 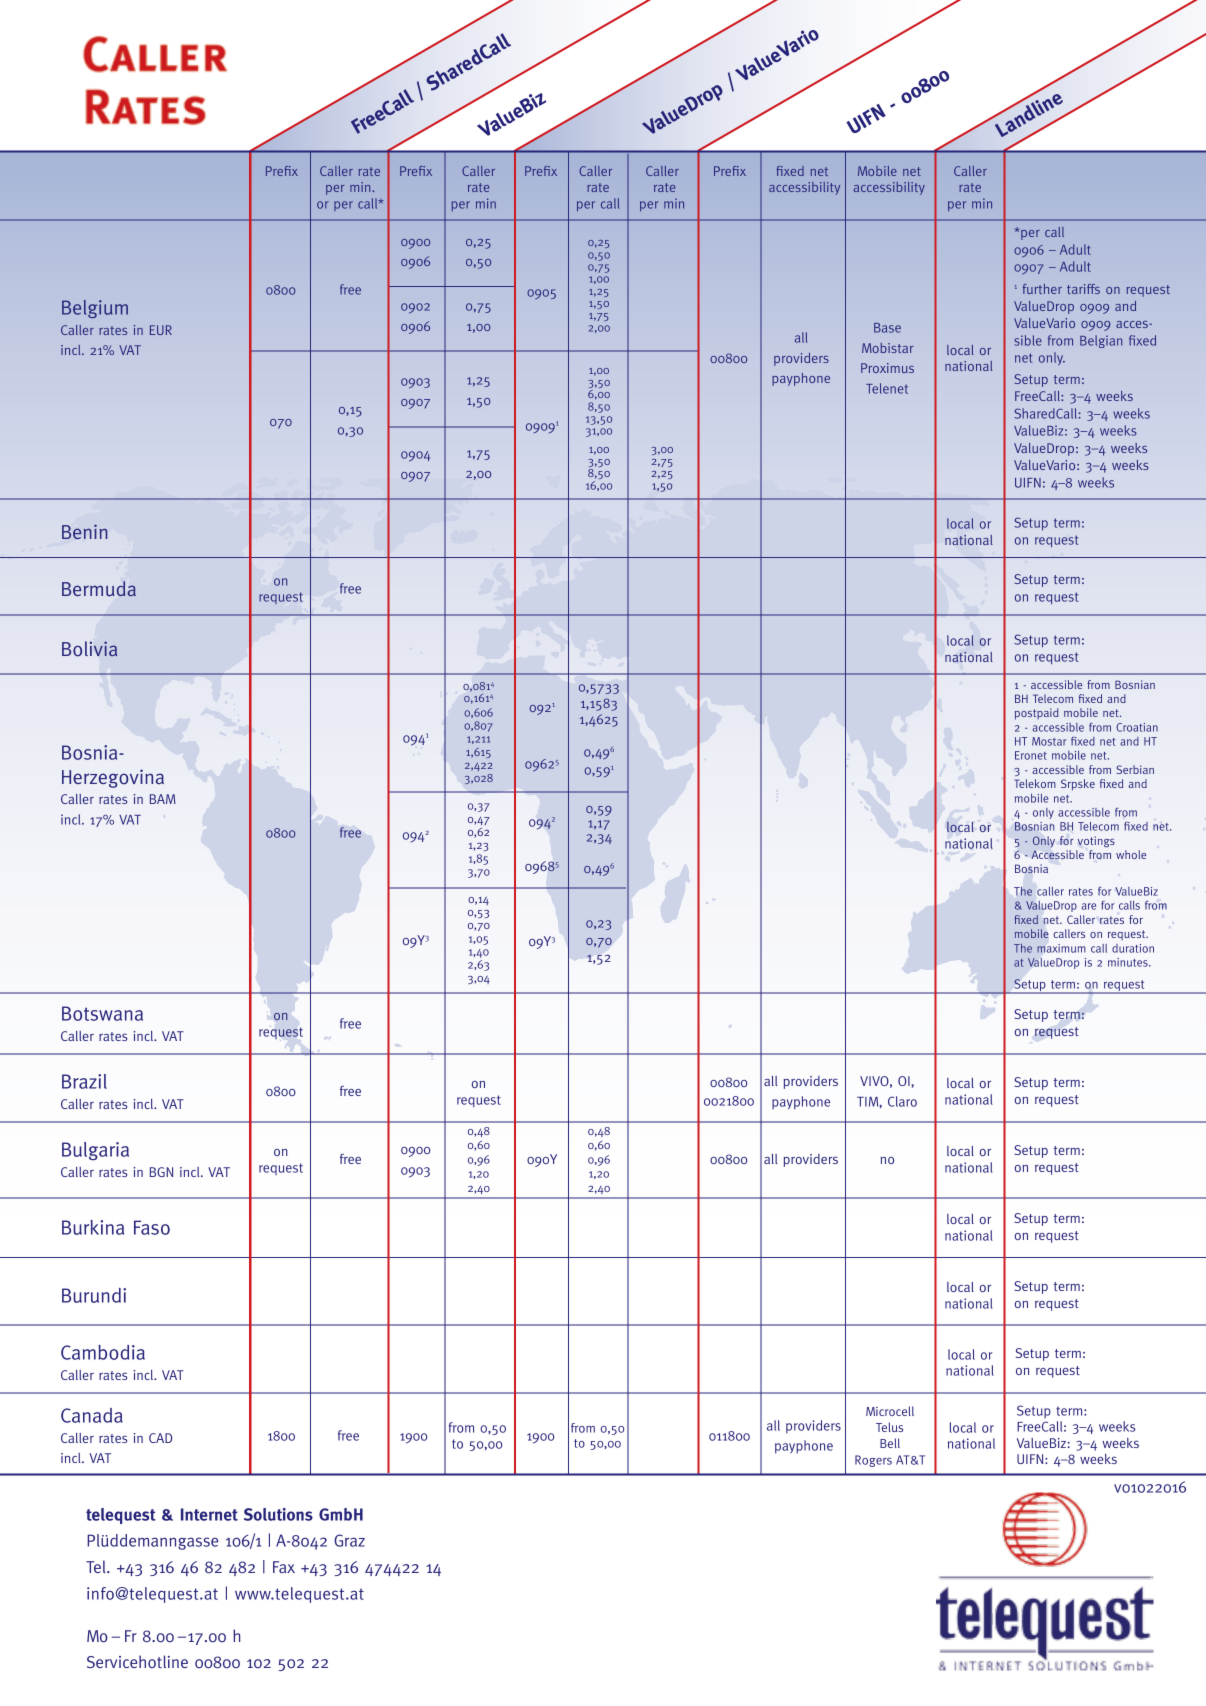 I want to click on Claro, so click(x=902, y=1101).
